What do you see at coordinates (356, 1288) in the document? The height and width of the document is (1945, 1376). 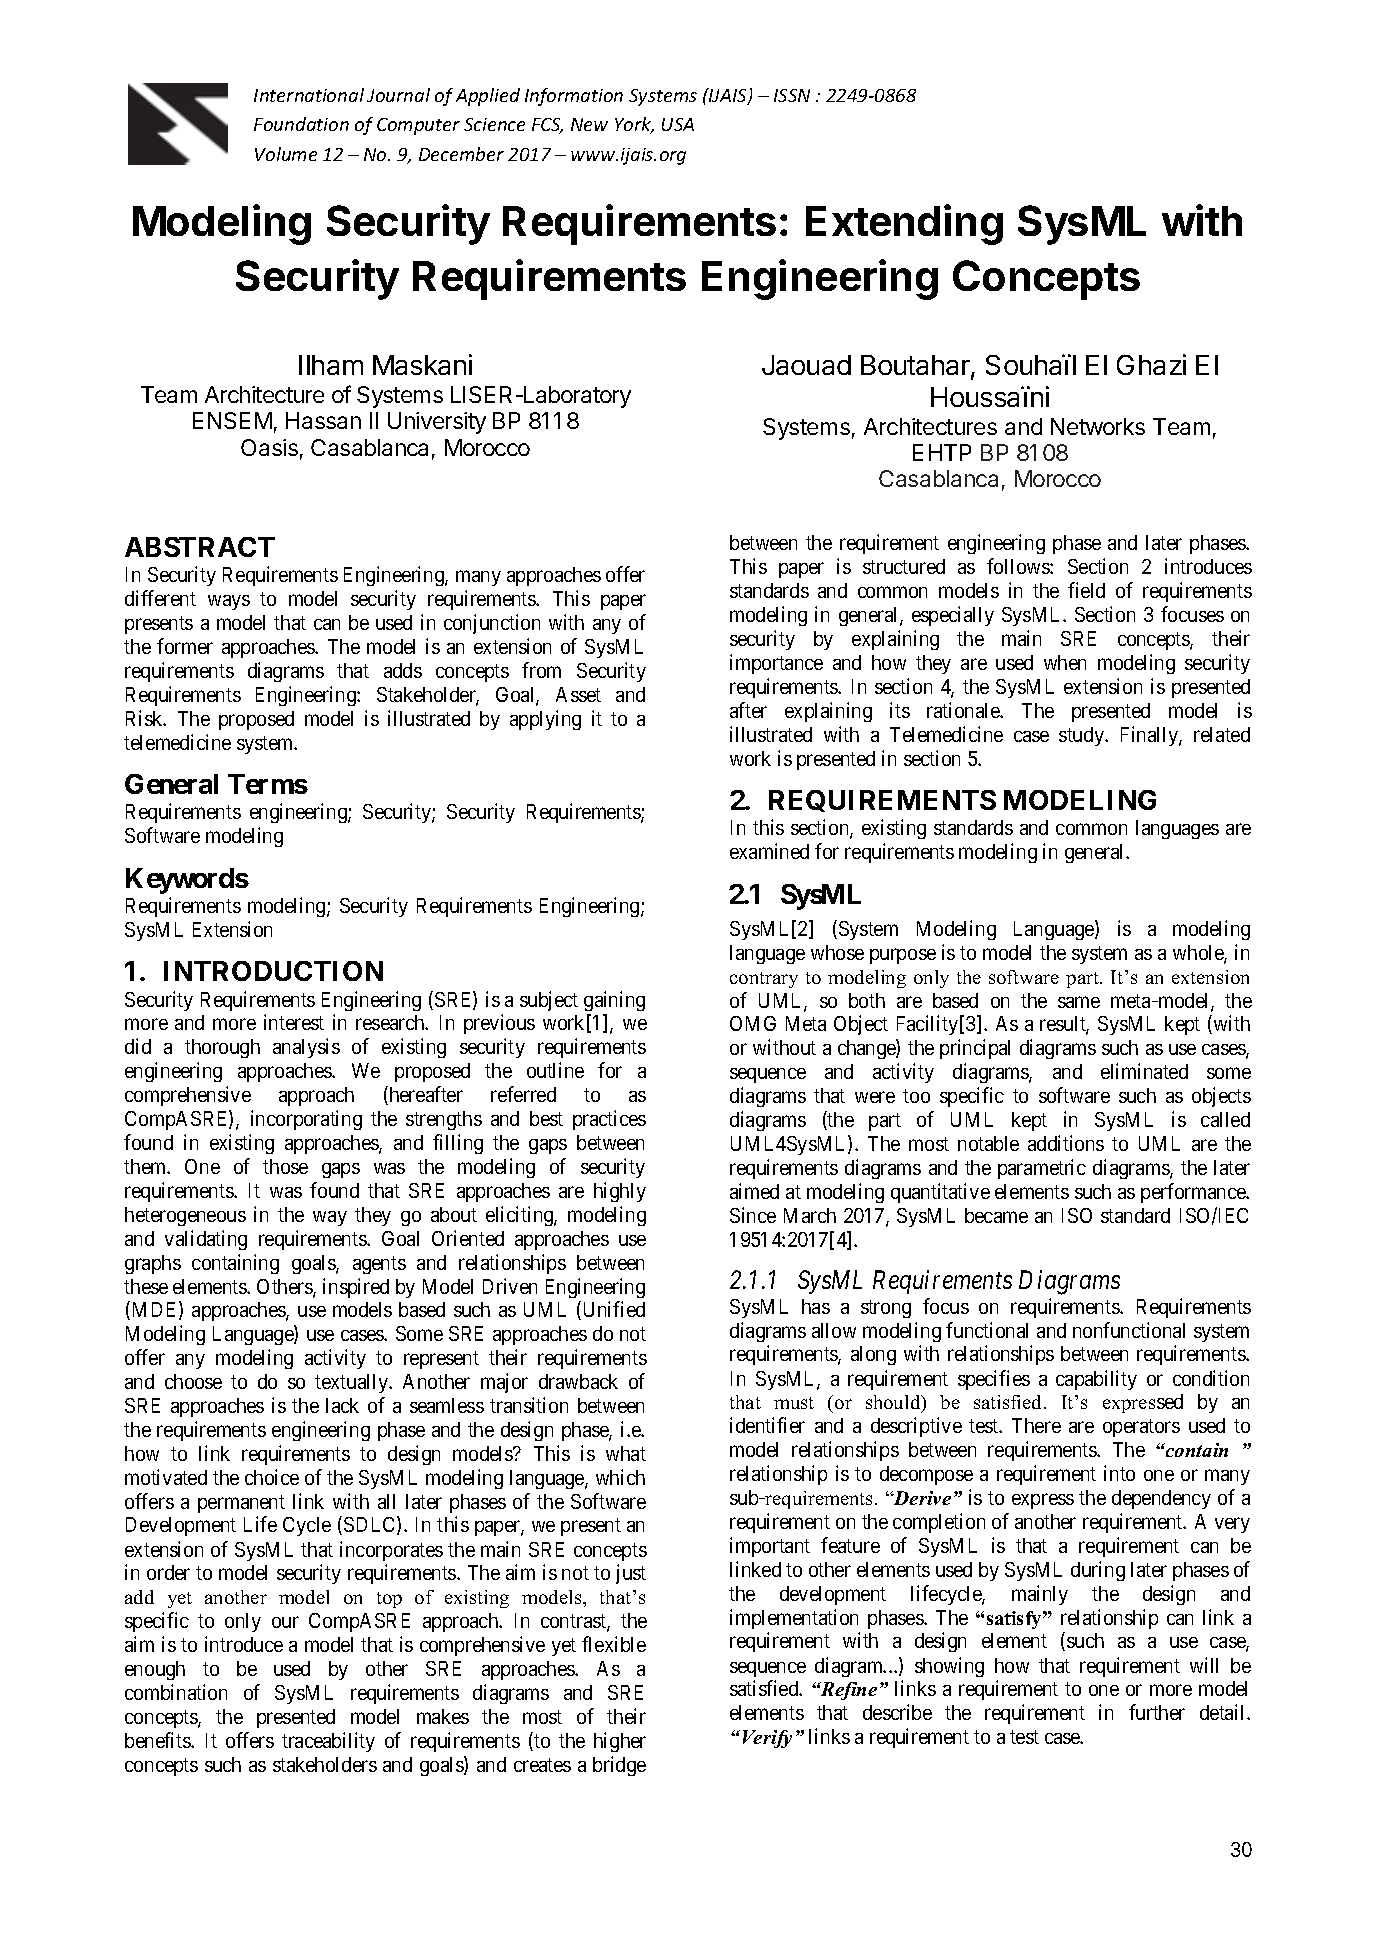 I see `inspired` at bounding box center [356, 1288].
